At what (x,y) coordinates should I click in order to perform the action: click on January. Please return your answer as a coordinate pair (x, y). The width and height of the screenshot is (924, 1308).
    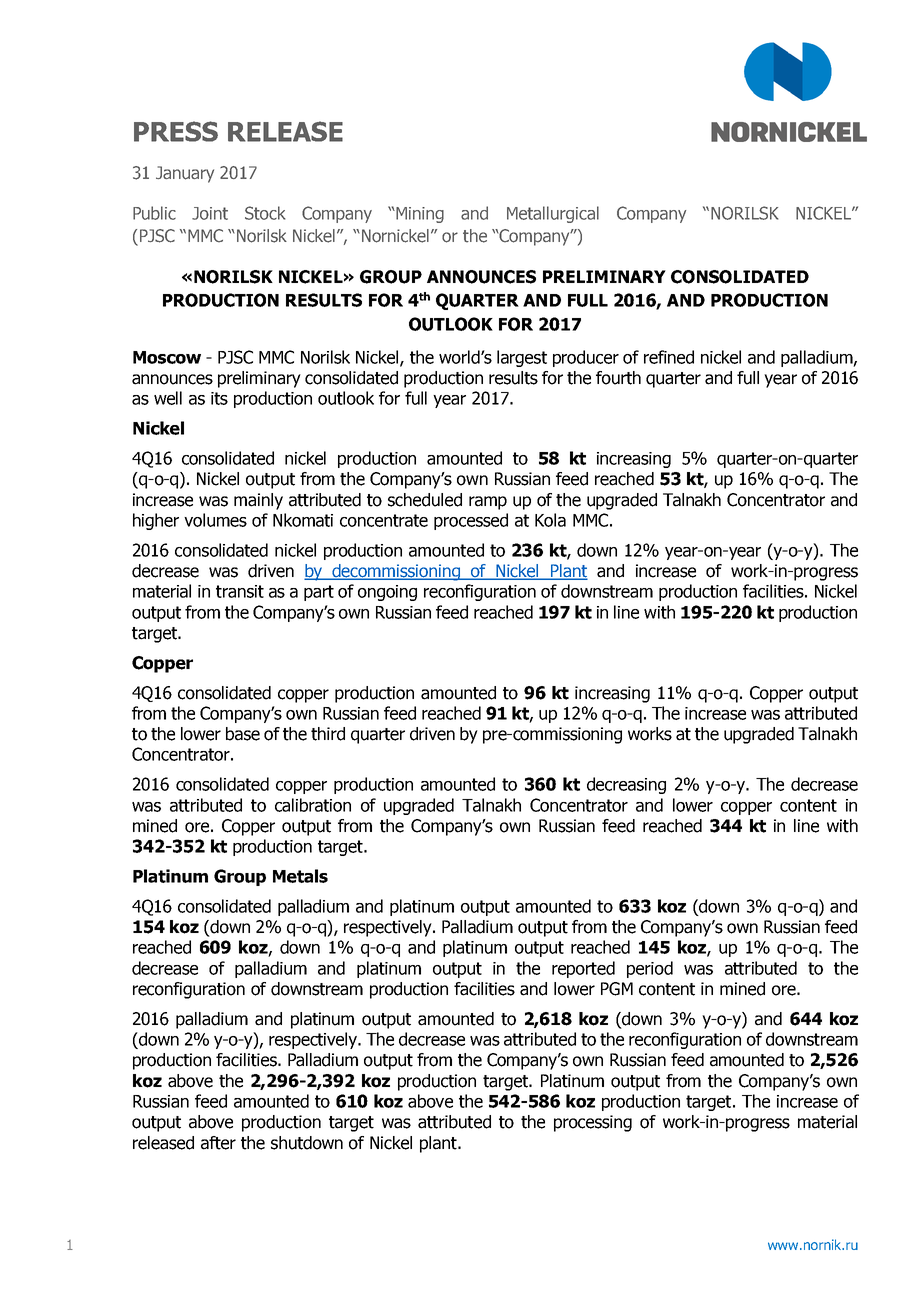
    Looking at the image, I should click on (185, 174).
